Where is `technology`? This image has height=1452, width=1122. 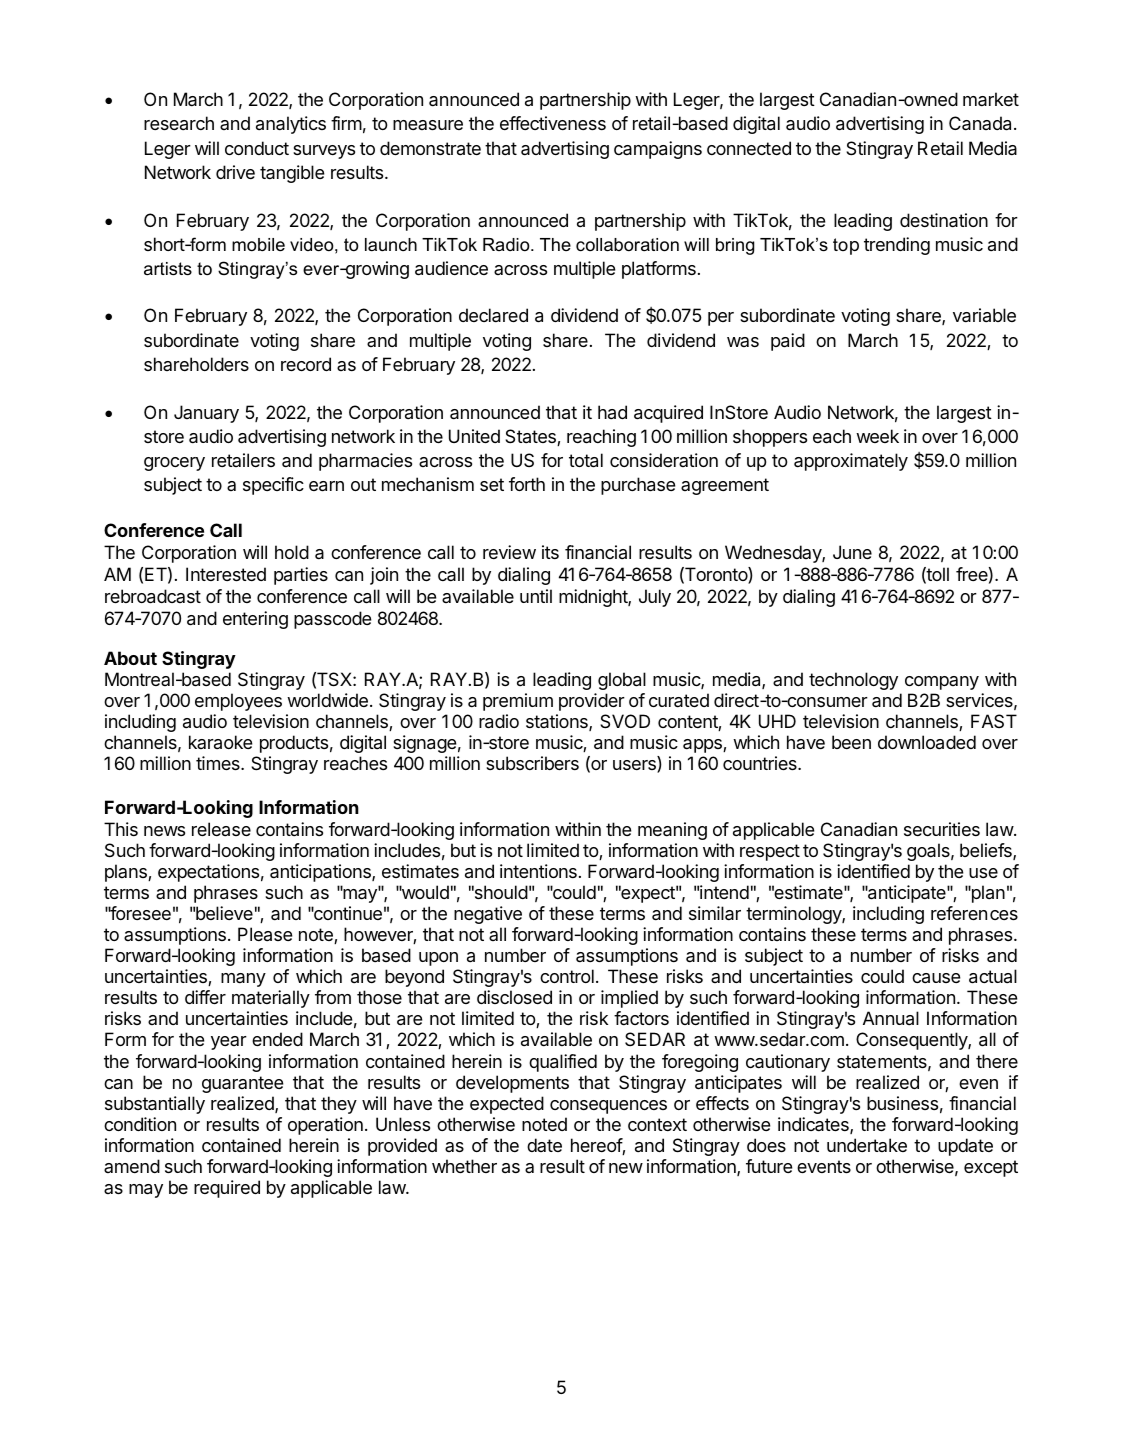 technology is located at coordinates (853, 681).
